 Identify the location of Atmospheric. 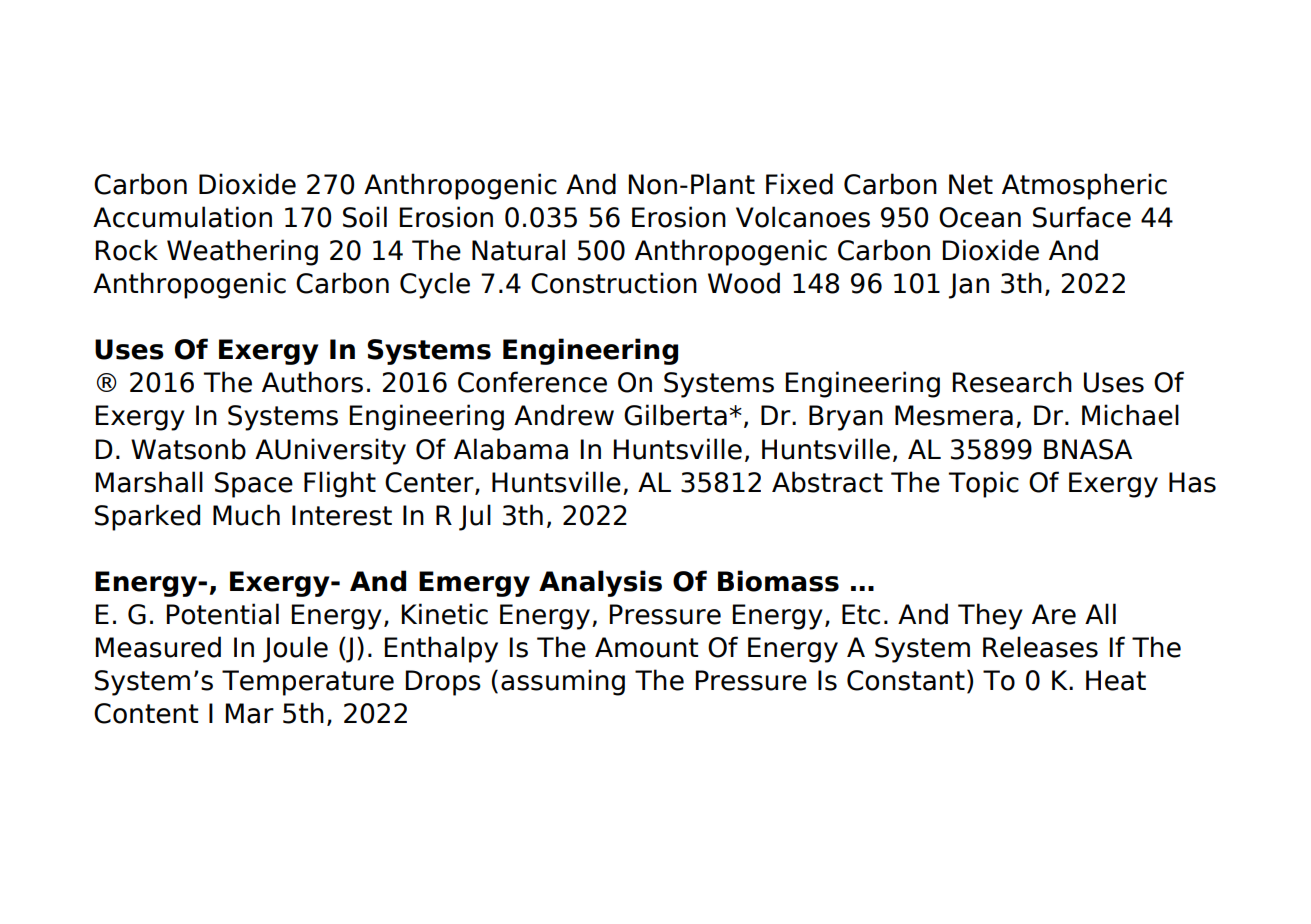
(1084, 186).
